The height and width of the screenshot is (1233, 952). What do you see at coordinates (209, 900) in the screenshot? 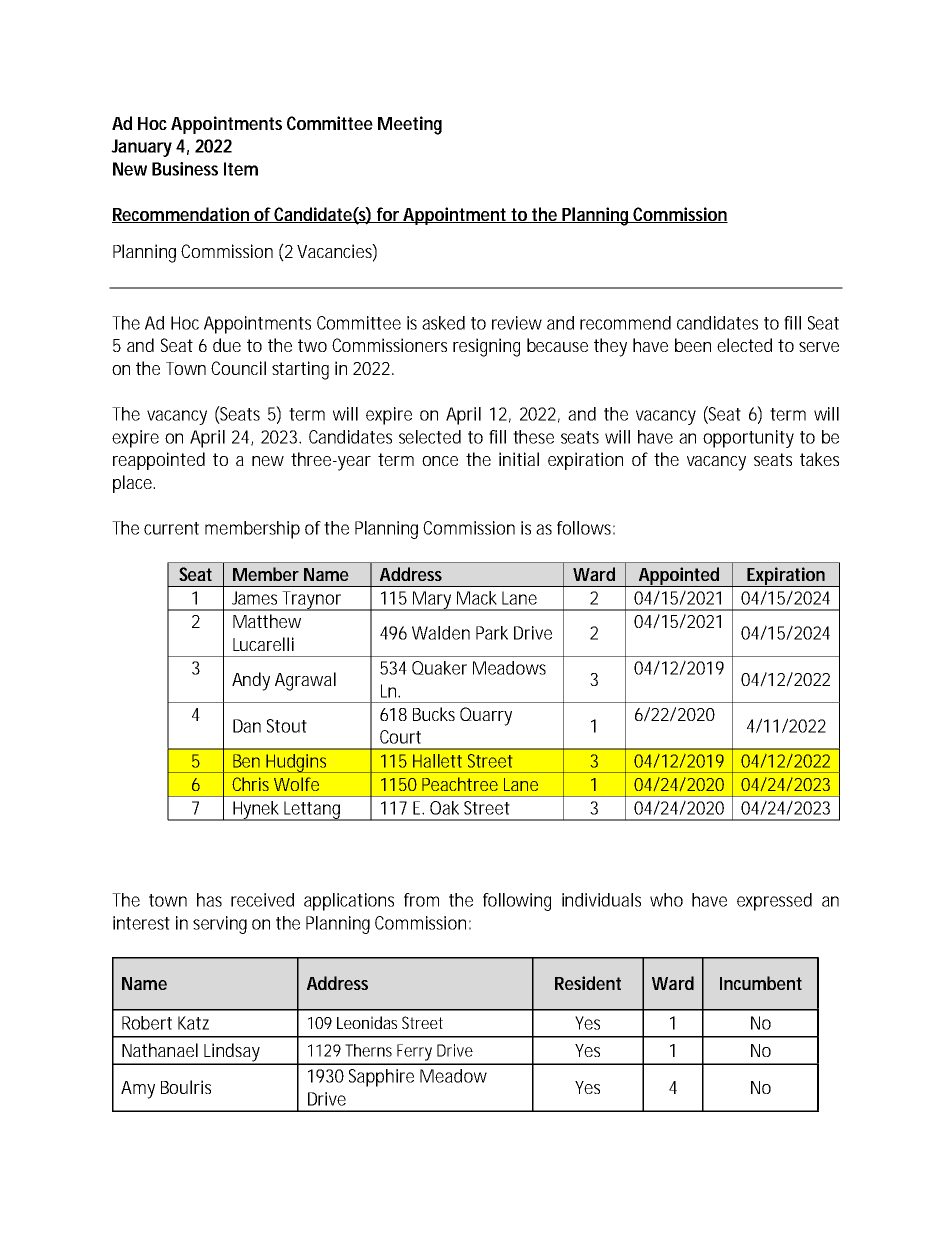
I see `has` at bounding box center [209, 900].
